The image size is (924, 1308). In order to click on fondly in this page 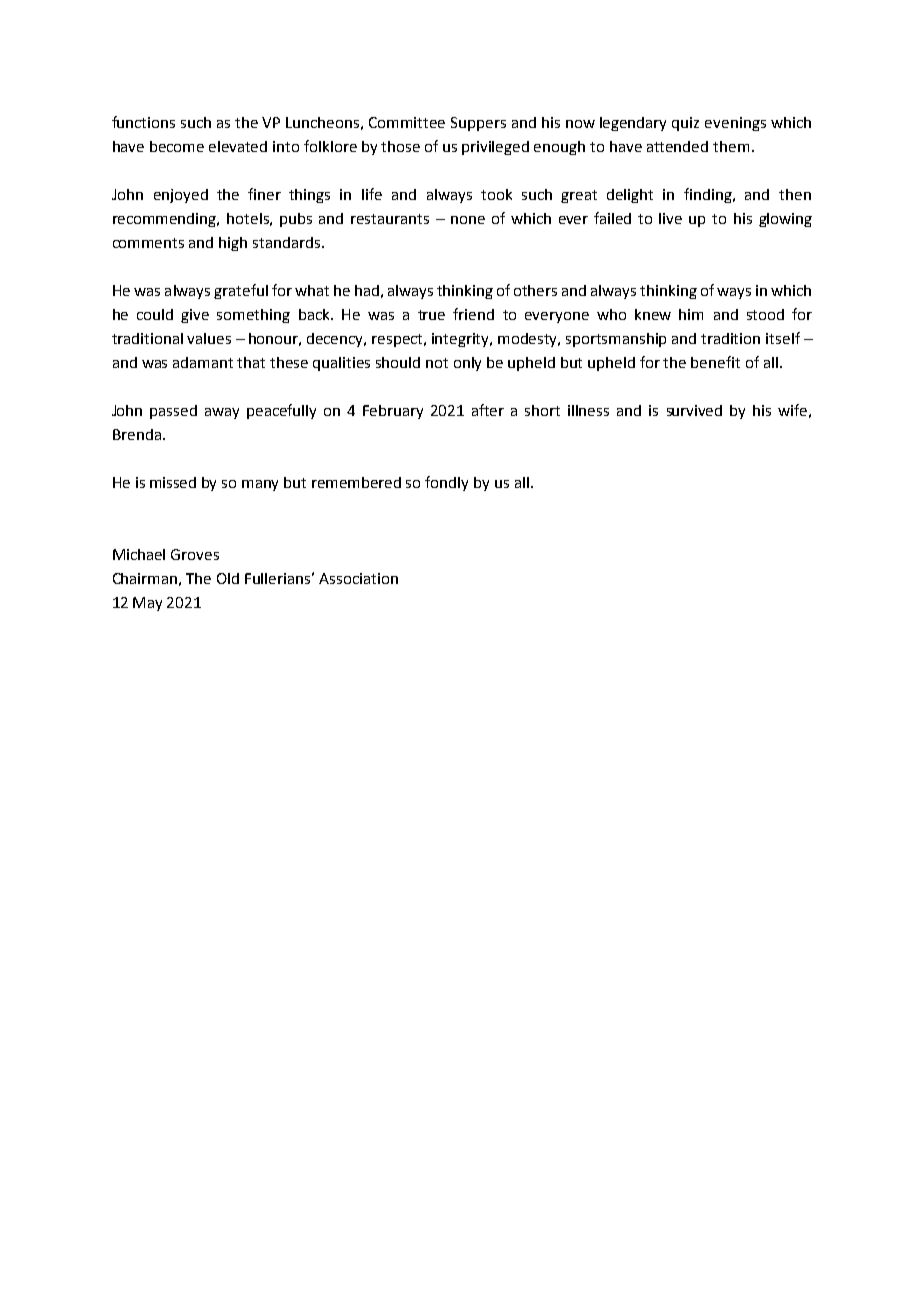, I will do `click(446, 483)`.
